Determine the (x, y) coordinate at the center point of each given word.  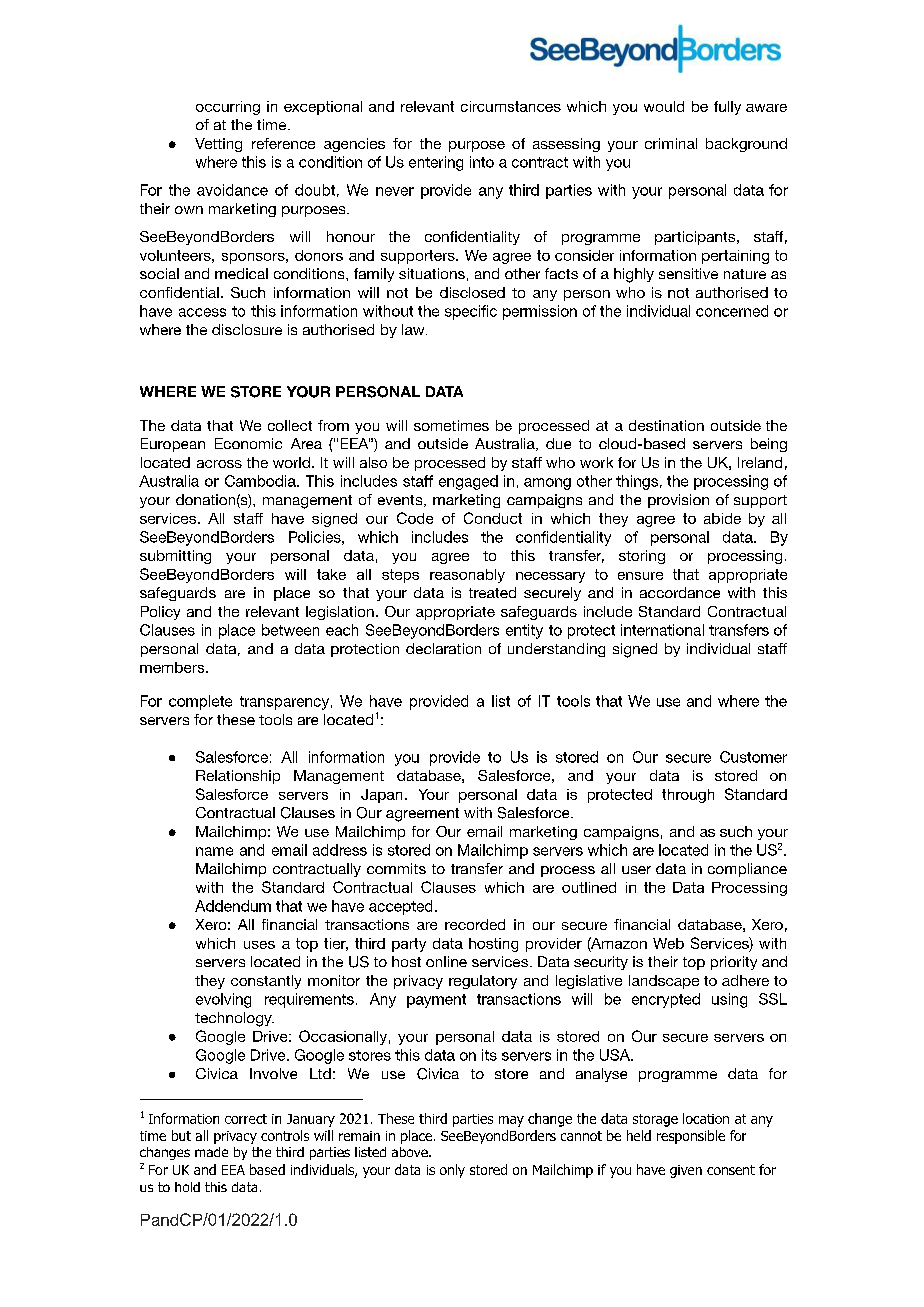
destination (666, 425)
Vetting (218, 145)
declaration (443, 648)
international (662, 630)
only (452, 1171)
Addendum (233, 906)
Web (668, 943)
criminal (671, 143)
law (414, 329)
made (211, 1152)
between (290, 630)
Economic (248, 443)
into (482, 162)
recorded (475, 924)
